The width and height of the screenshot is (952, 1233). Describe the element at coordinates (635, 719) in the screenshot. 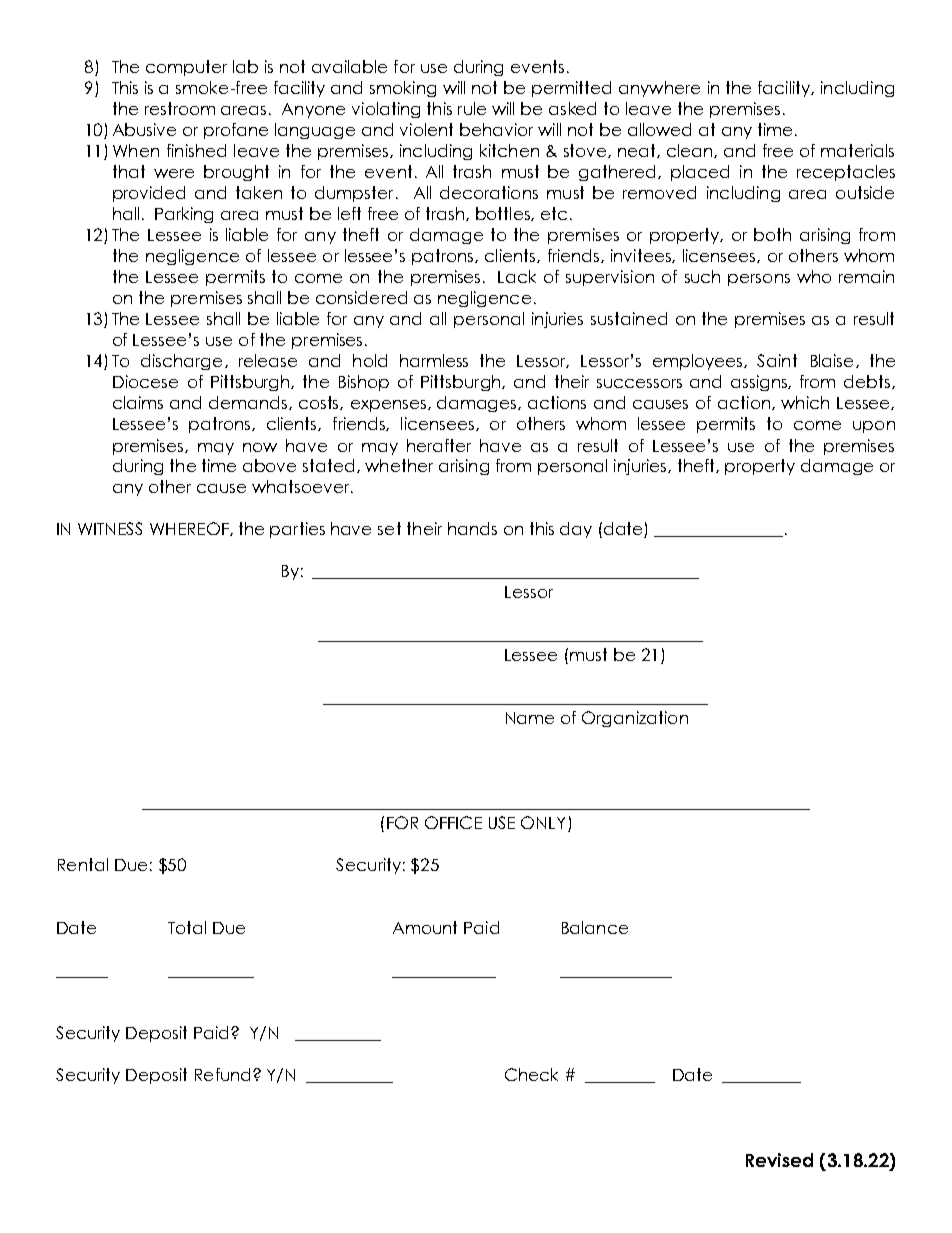

I see `Organization` at that location.
